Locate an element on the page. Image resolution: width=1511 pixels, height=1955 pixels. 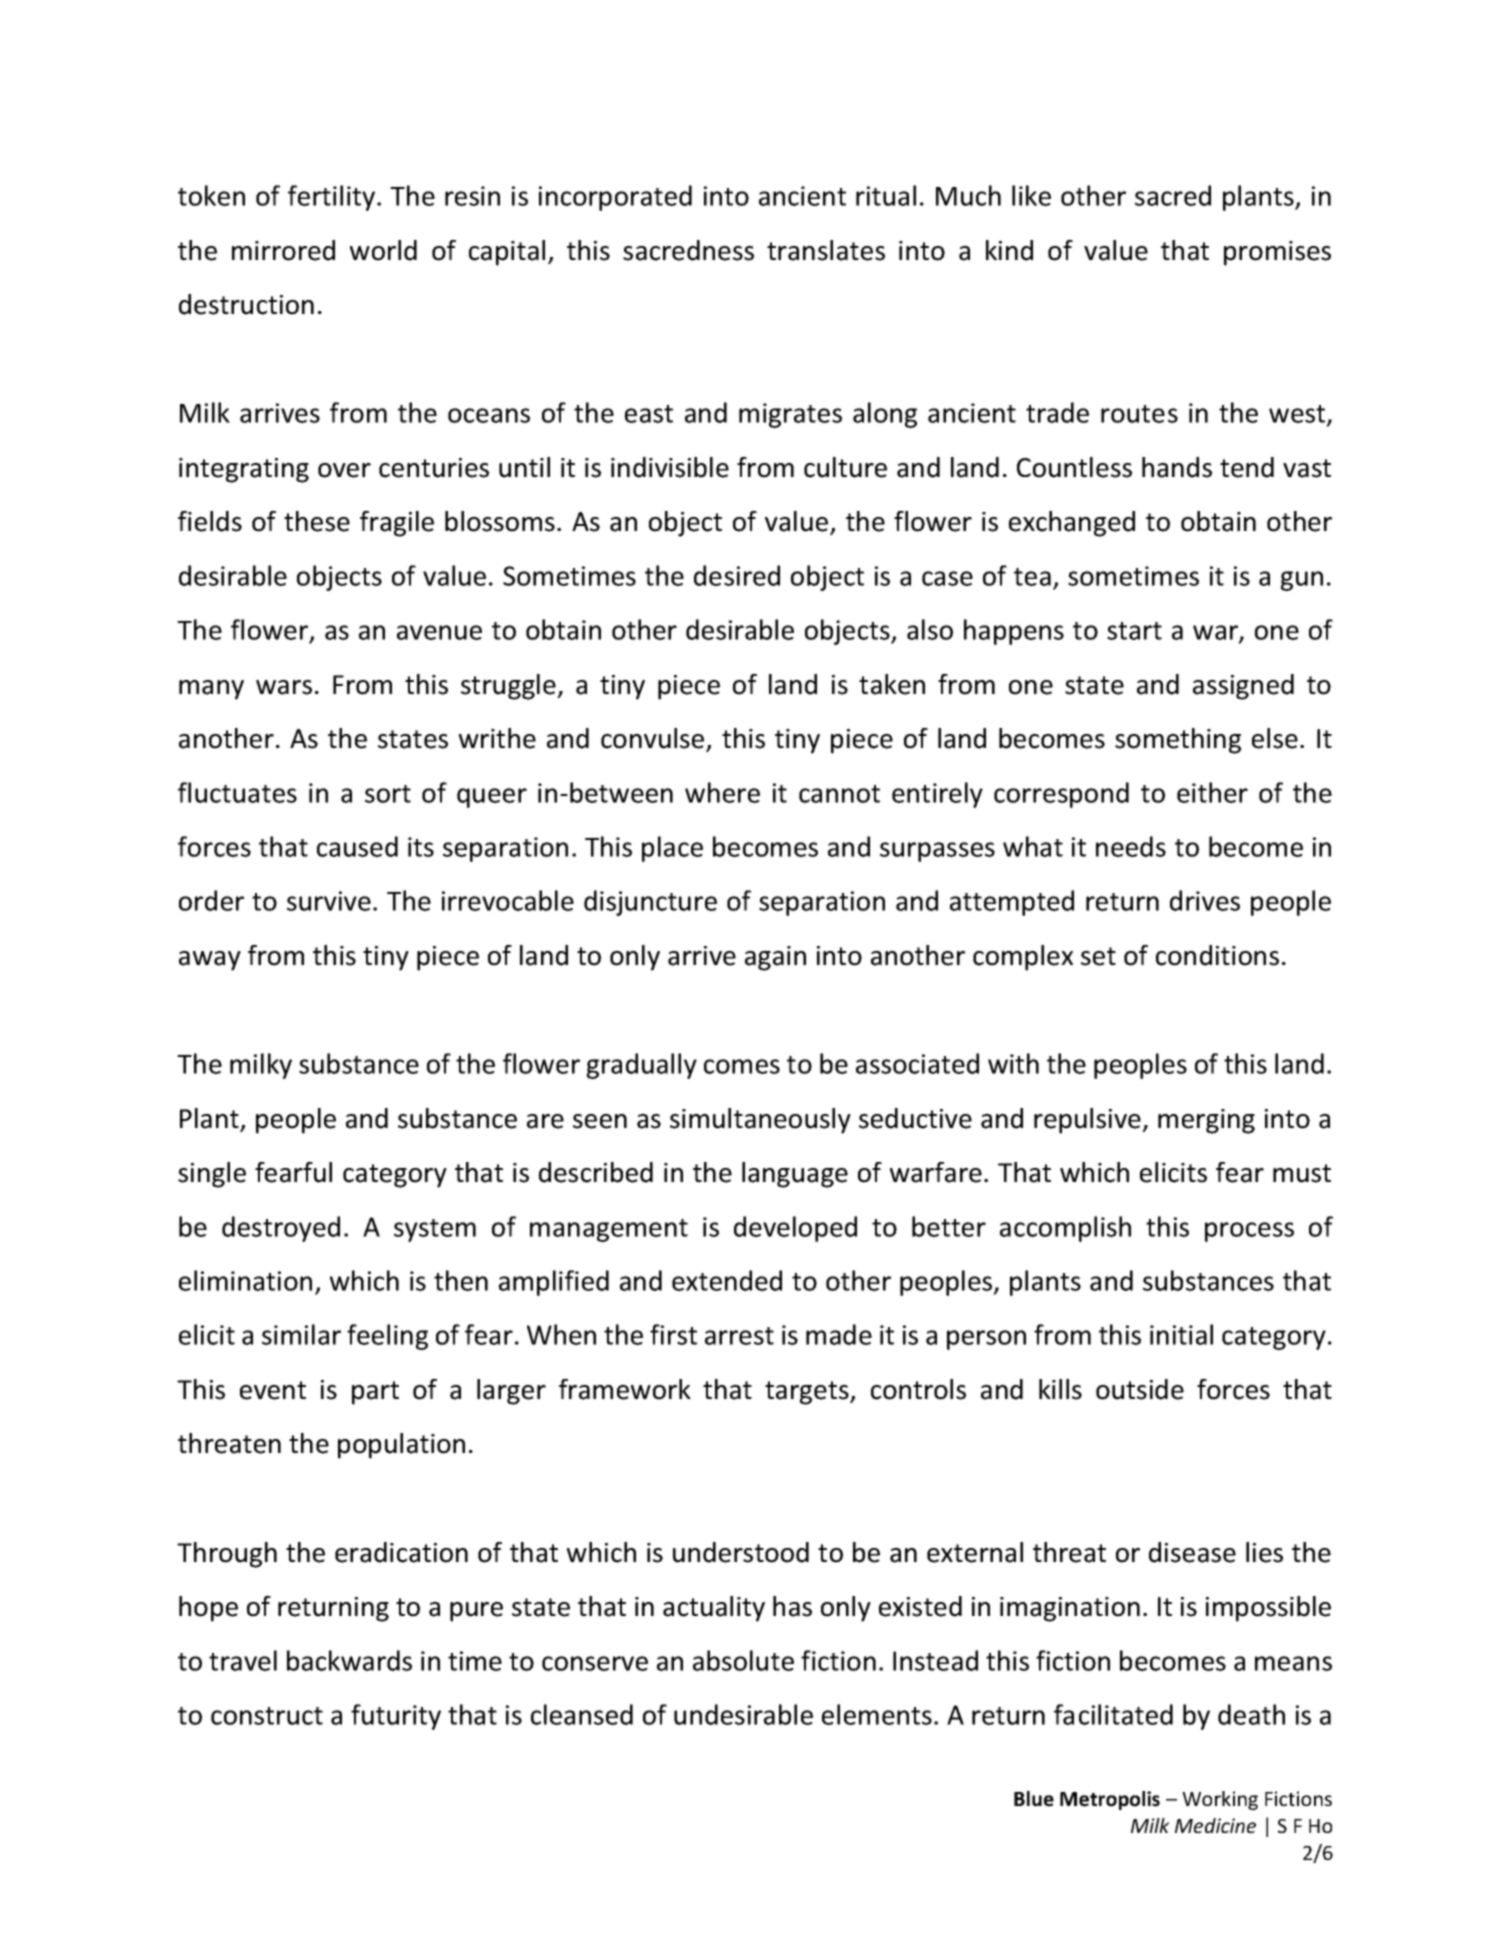
promises is located at coordinates (1277, 253).
